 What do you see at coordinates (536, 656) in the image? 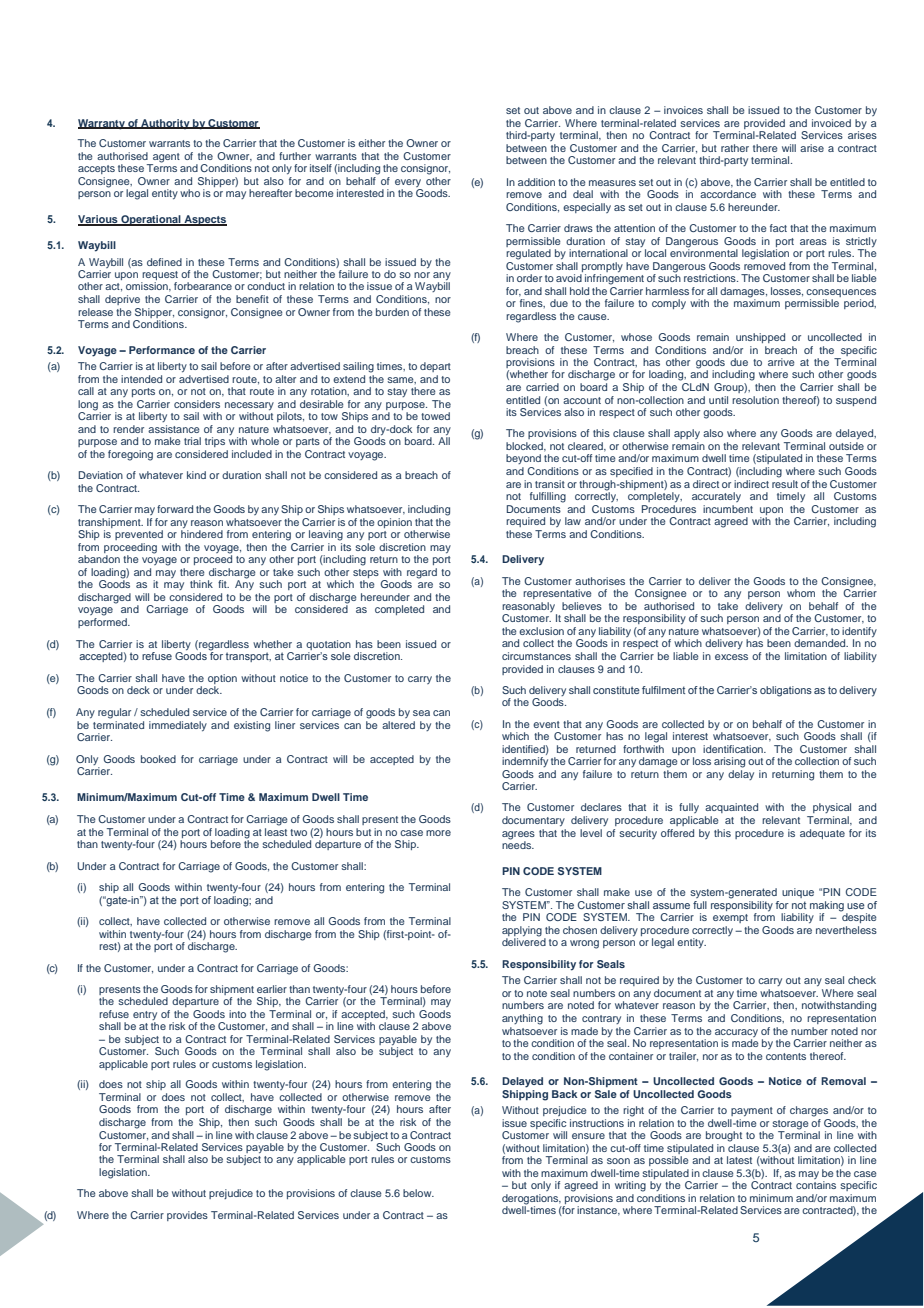
I see `circumstances` at bounding box center [536, 656].
